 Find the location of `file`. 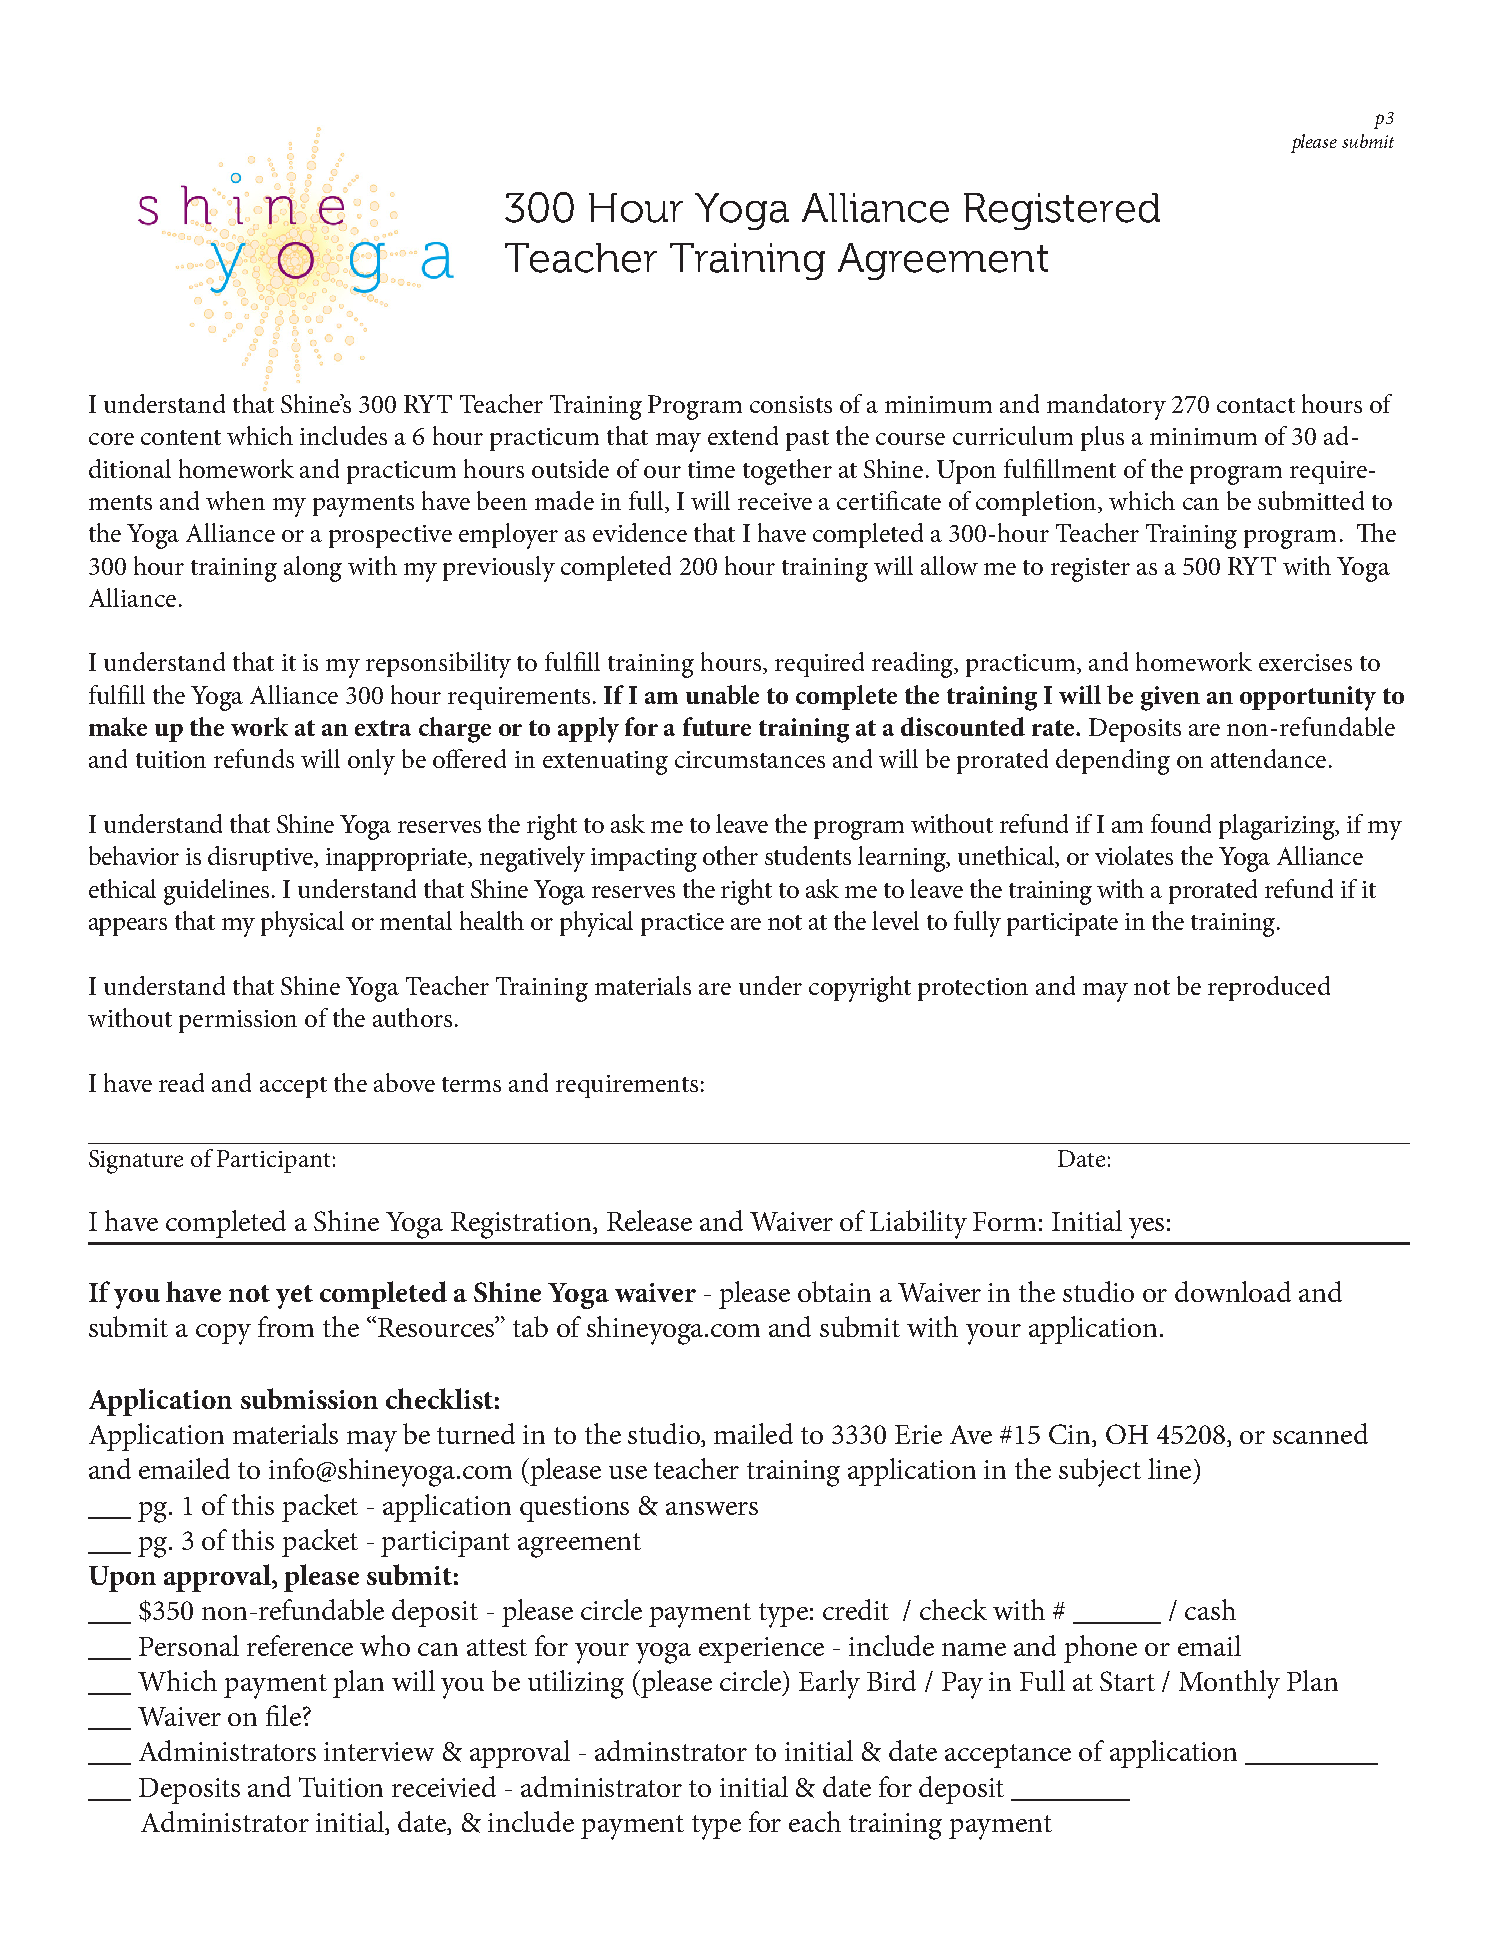

file is located at coordinates (283, 1715).
